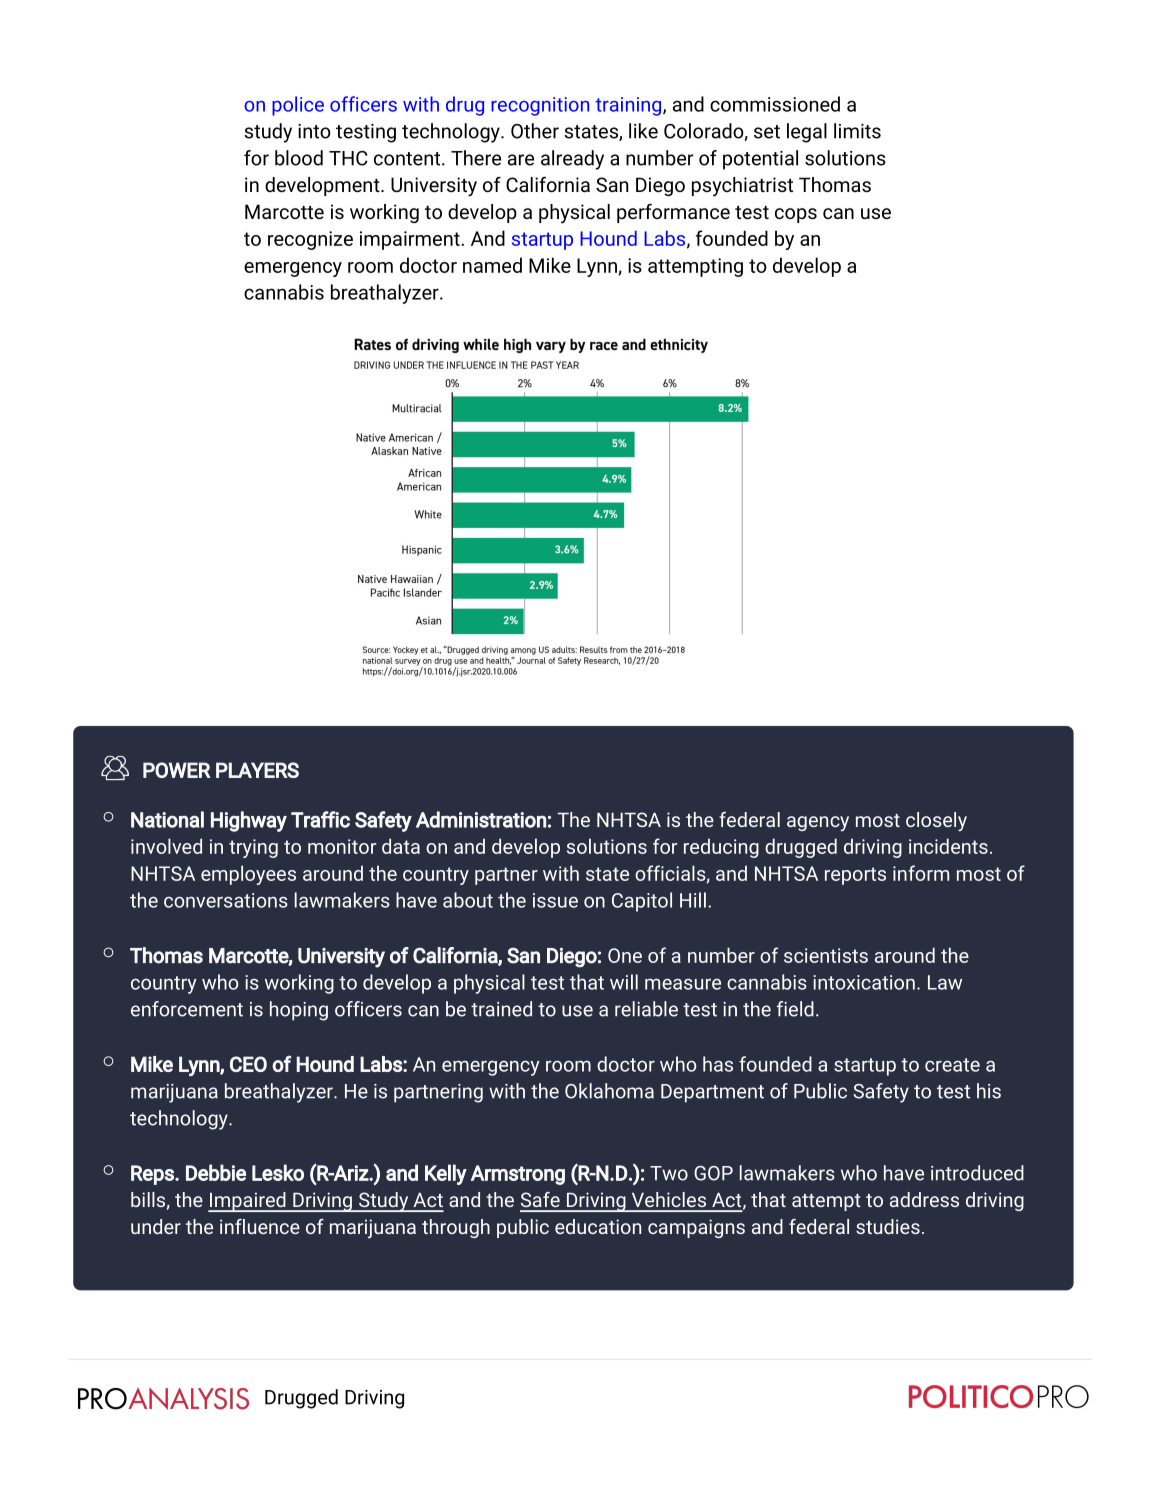 This page has height=1502, width=1160. Describe the element at coordinates (857, 131) in the page. I see `limits` at that location.
